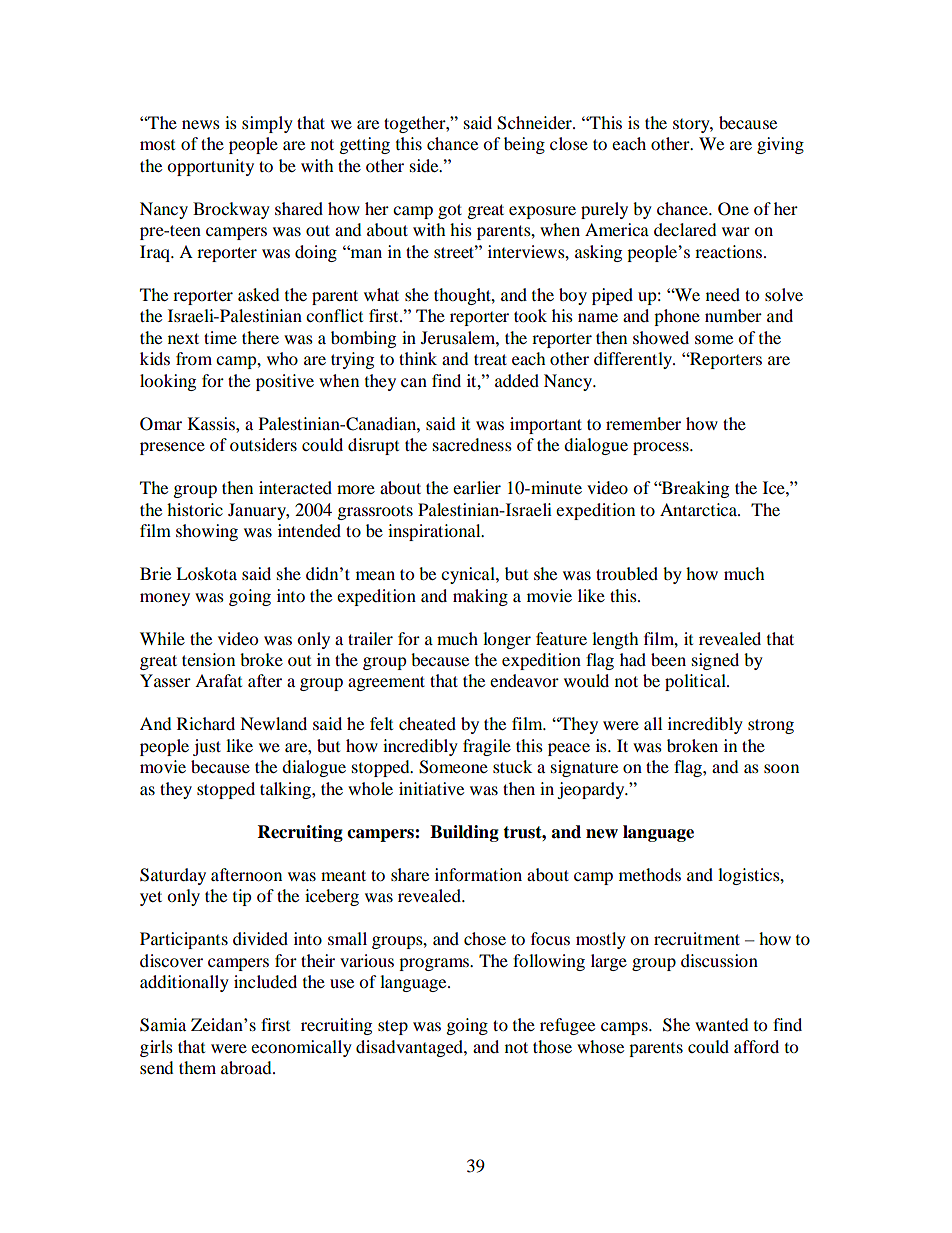 Image resolution: width=952 pixels, height=1233 pixels. What do you see at coordinates (721, 1024) in the page?
I see `wanted` at bounding box center [721, 1024].
